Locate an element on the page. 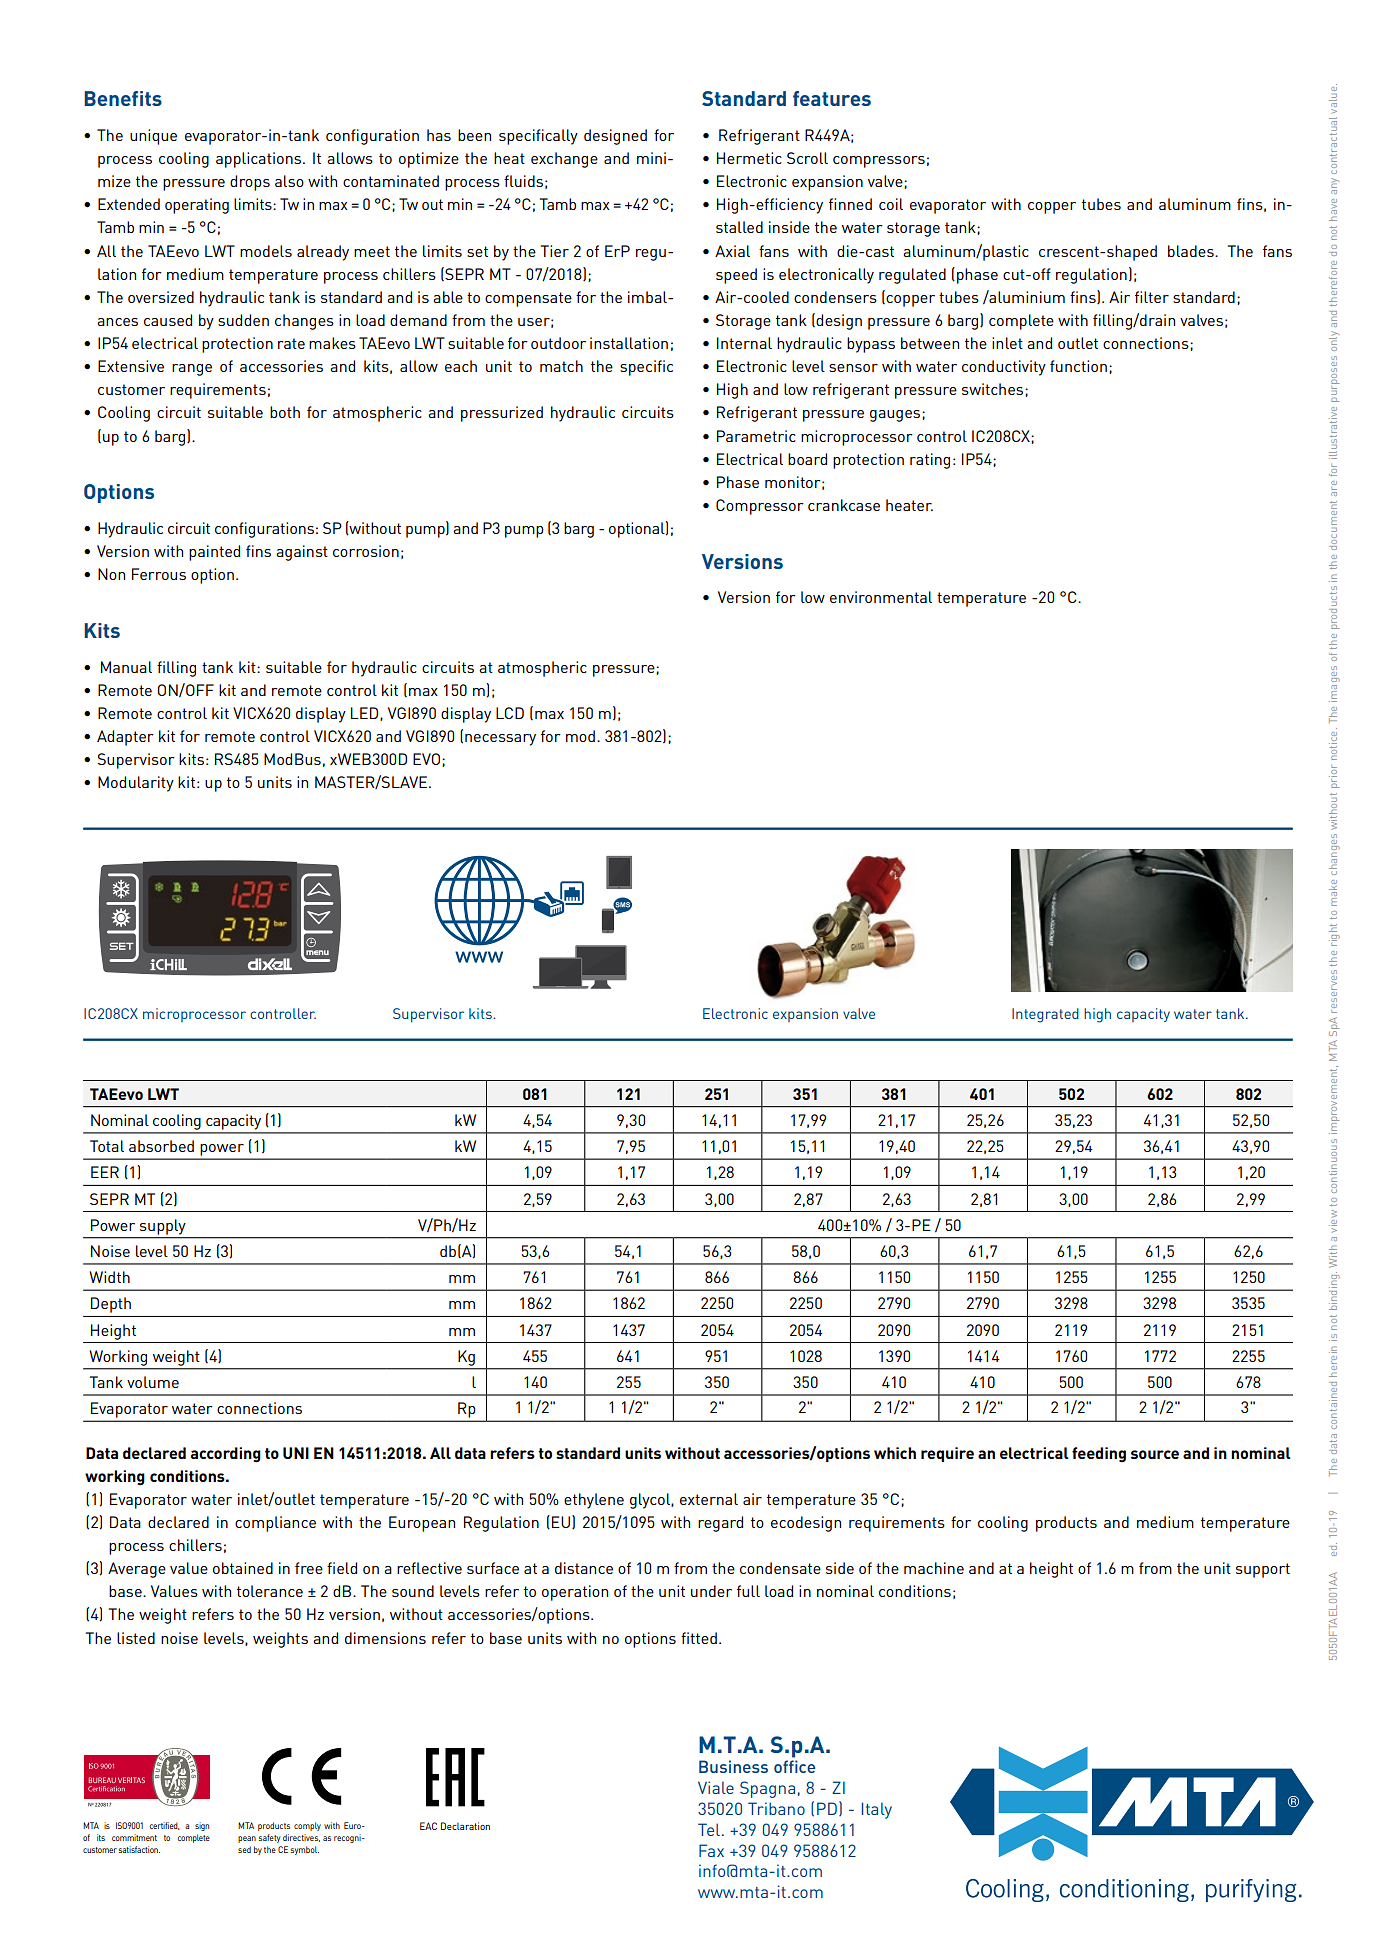 The height and width of the document is (1946, 1376). comply is located at coordinates (307, 1826).
